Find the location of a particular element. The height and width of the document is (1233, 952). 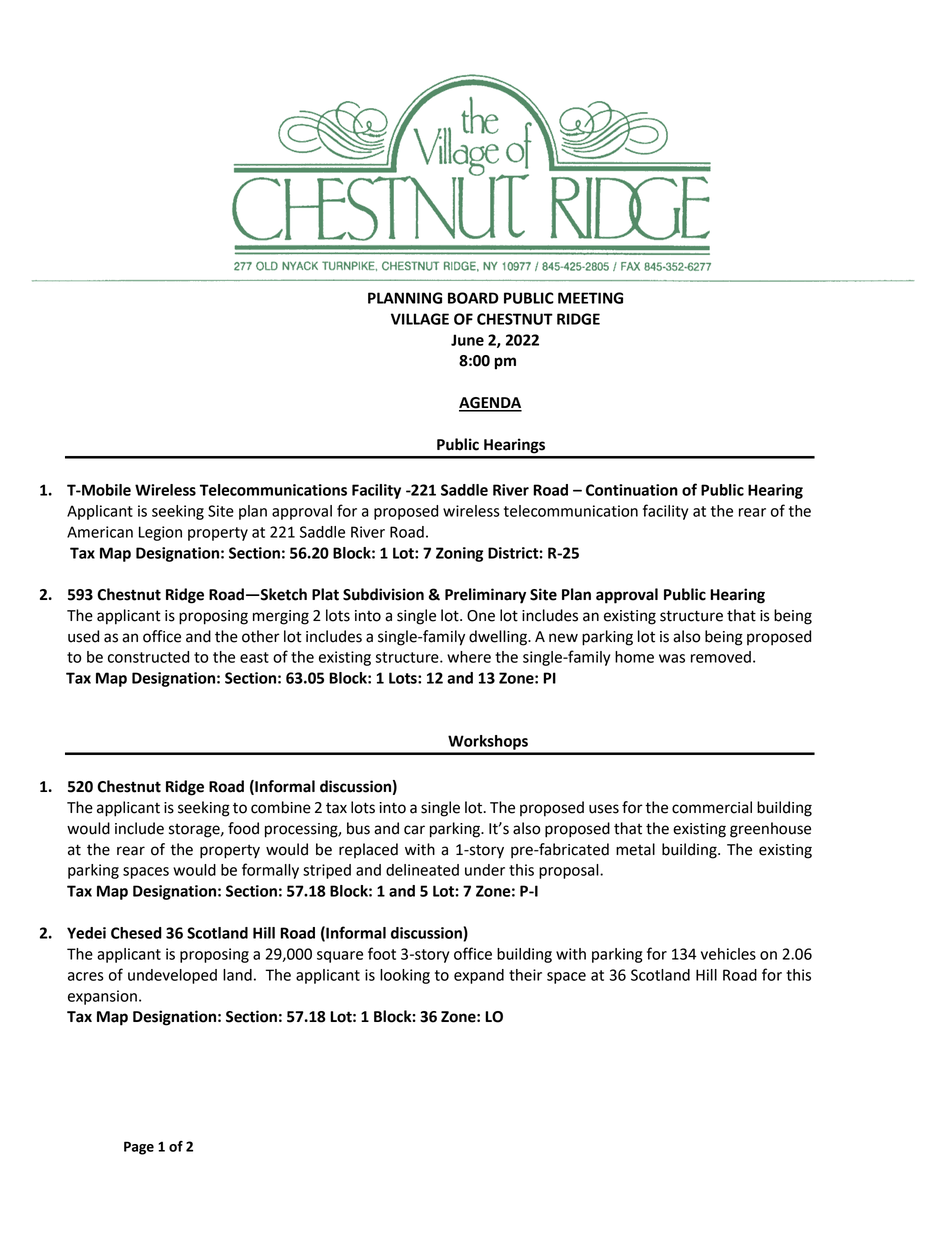

June is located at coordinates (467, 340).
